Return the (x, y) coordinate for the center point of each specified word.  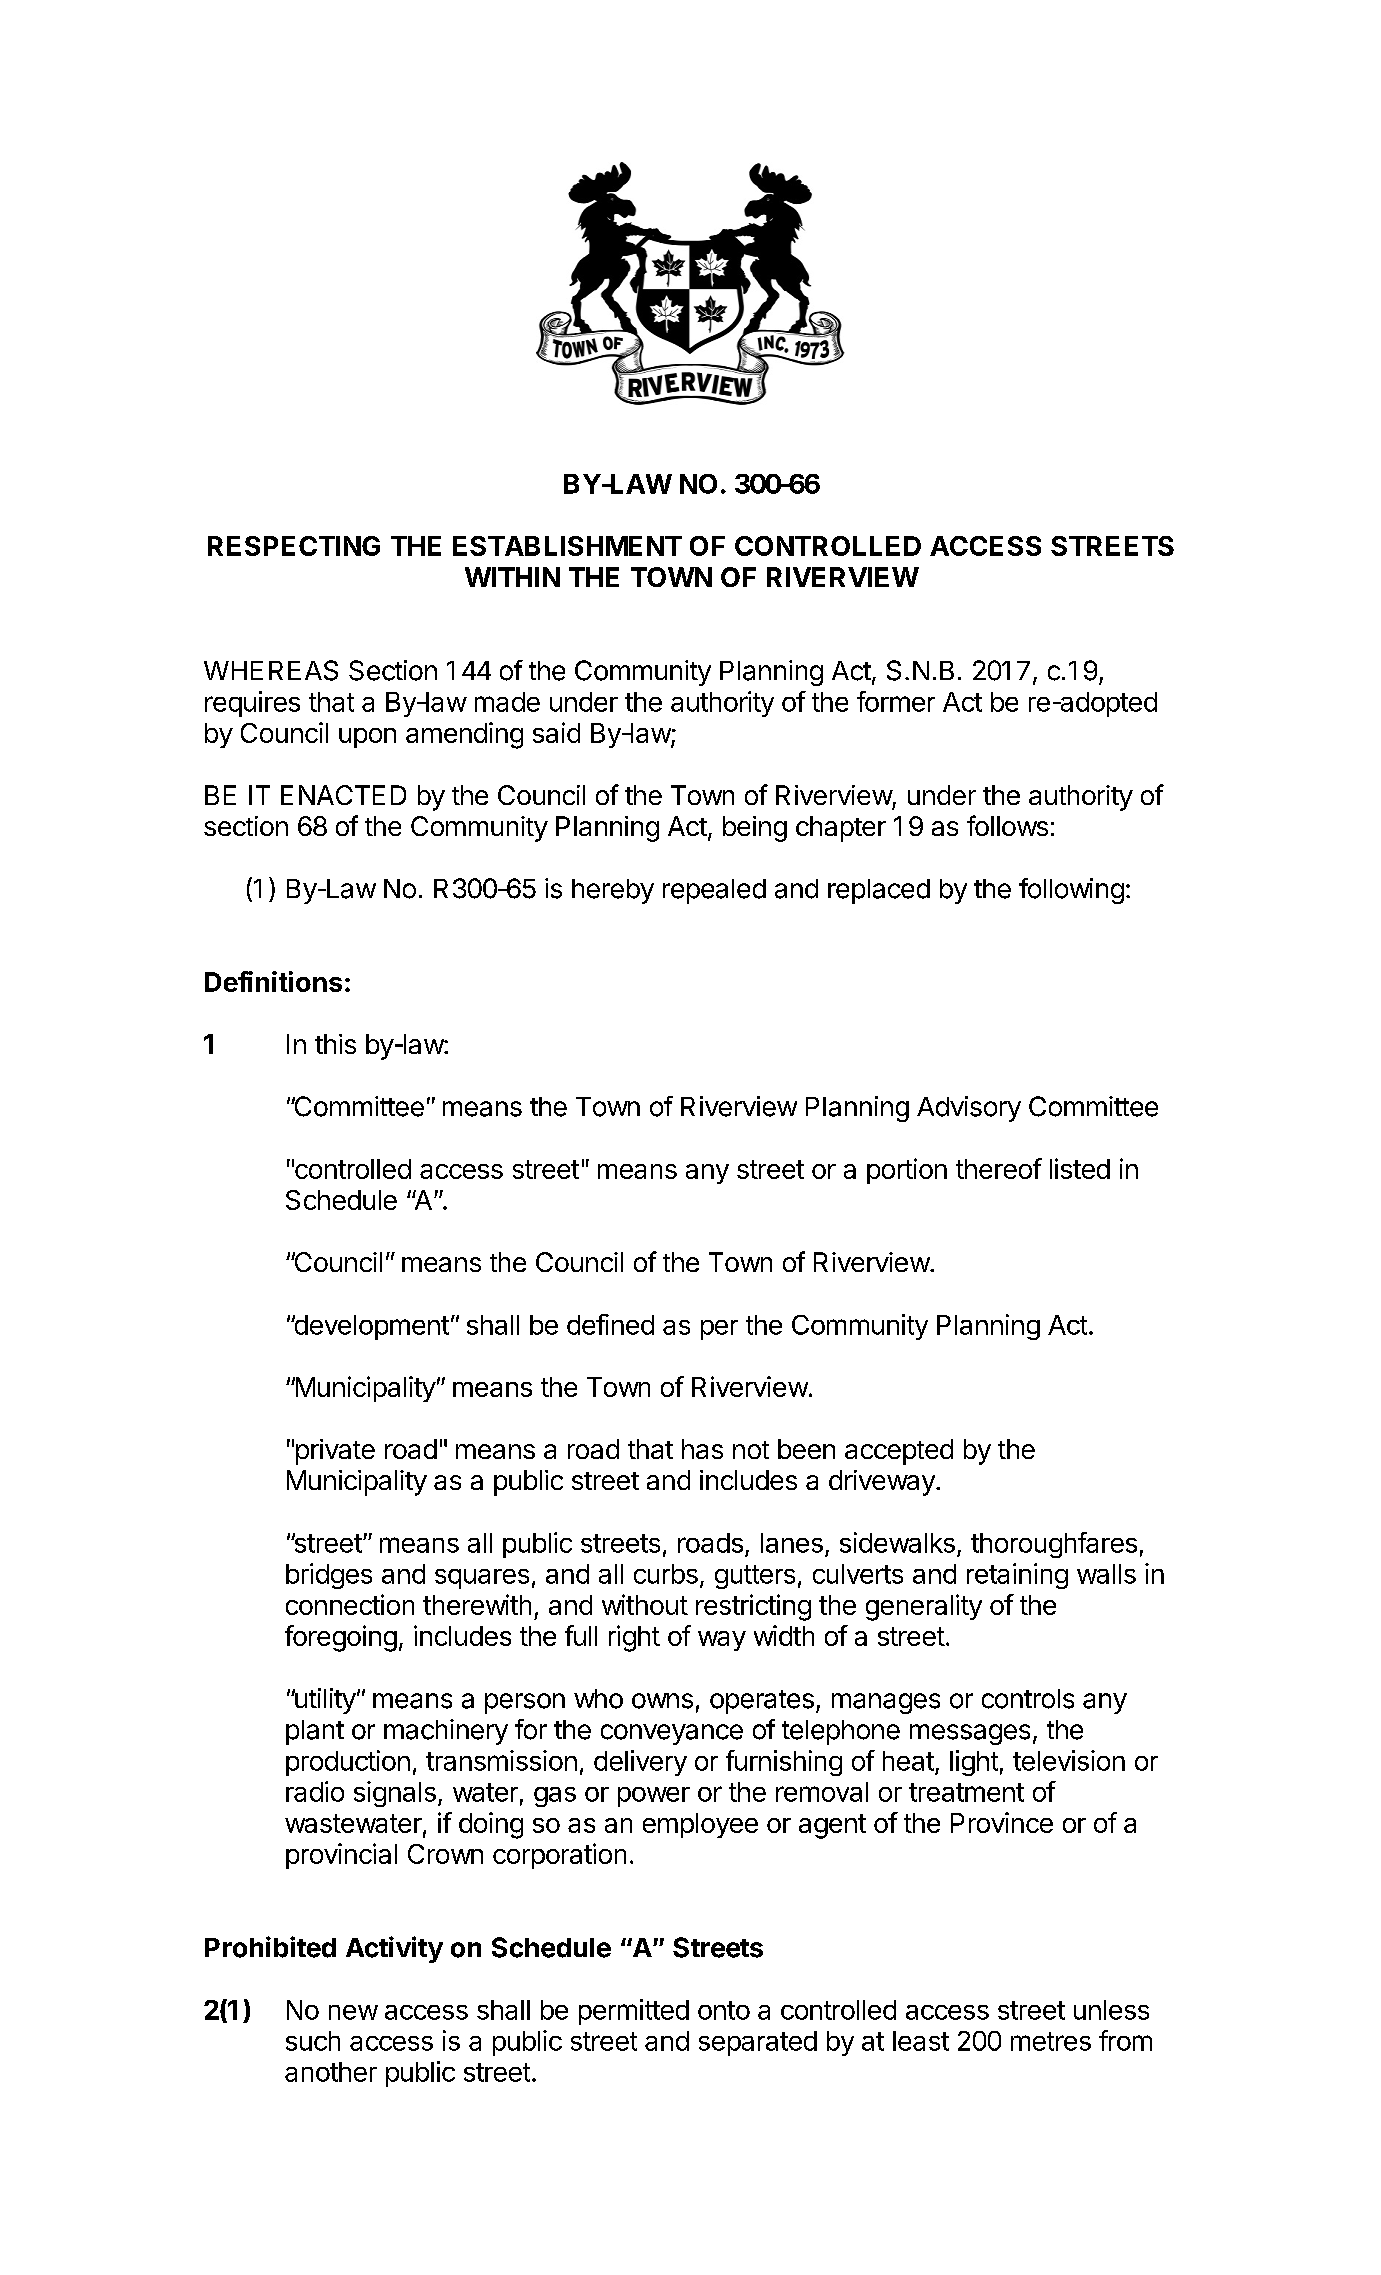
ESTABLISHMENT (567, 546)
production (348, 1763)
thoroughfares (1054, 1545)
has (702, 1449)
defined (610, 1324)
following (1071, 891)
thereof (999, 1168)
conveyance (672, 1734)
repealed (714, 891)
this (335, 1044)
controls (1028, 1699)
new (353, 2012)
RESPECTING (294, 546)
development (370, 1327)
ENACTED (343, 795)
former (896, 701)
